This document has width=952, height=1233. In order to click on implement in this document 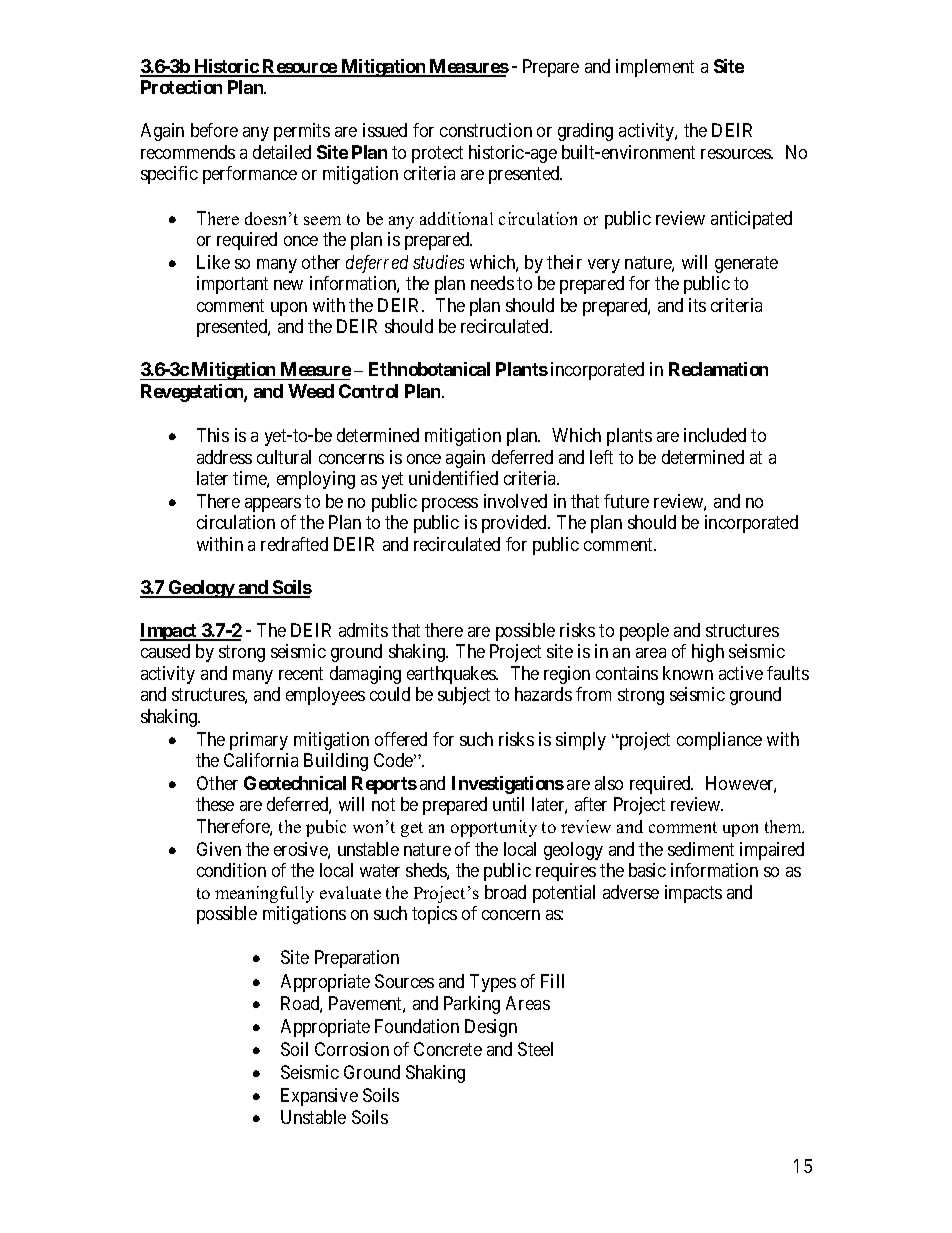, I will do `click(655, 68)`.
